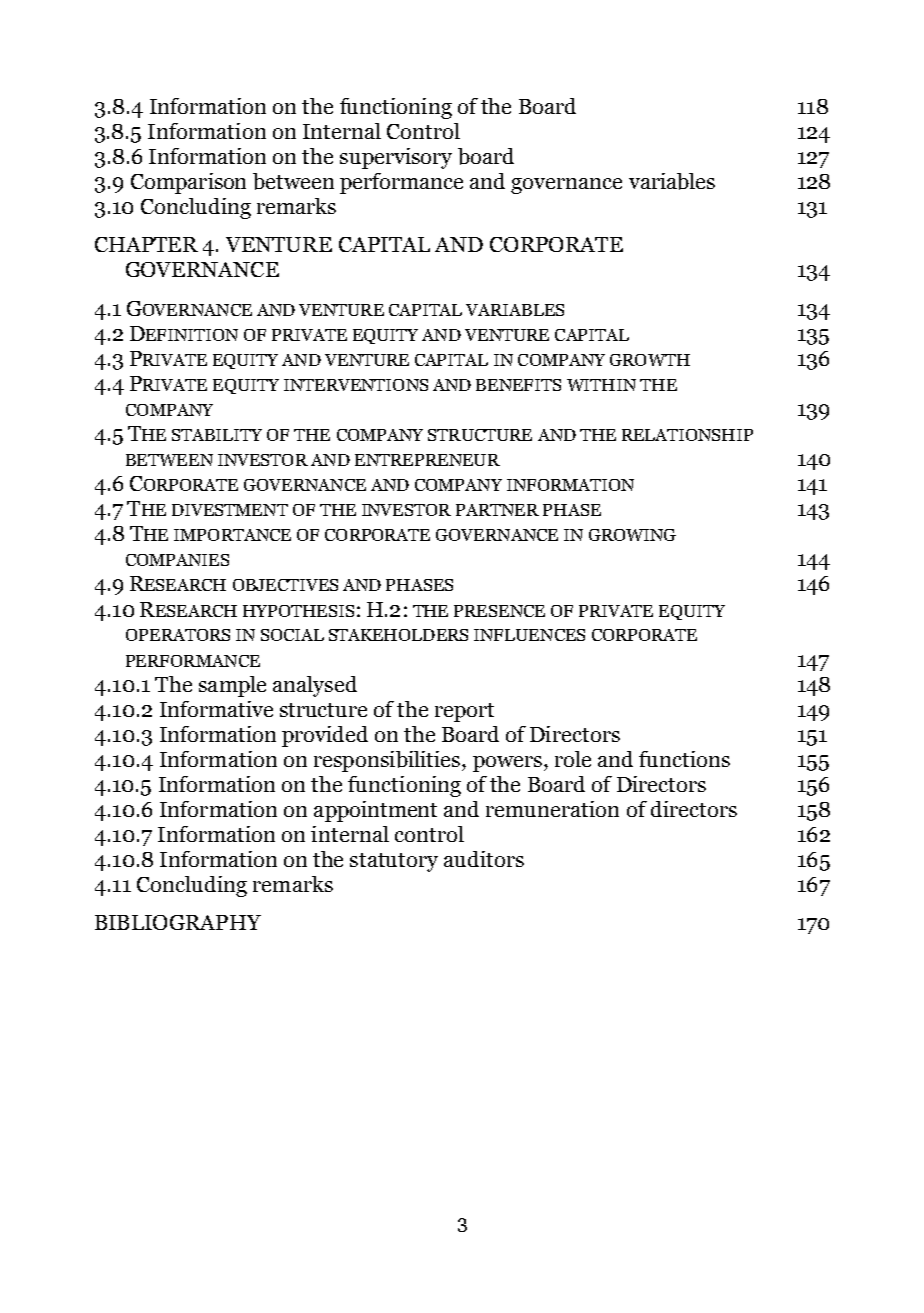 This screenshot has height=1313, width=924. What do you see at coordinates (497, 510) in the screenshot?
I see `PARTNER` at bounding box center [497, 510].
